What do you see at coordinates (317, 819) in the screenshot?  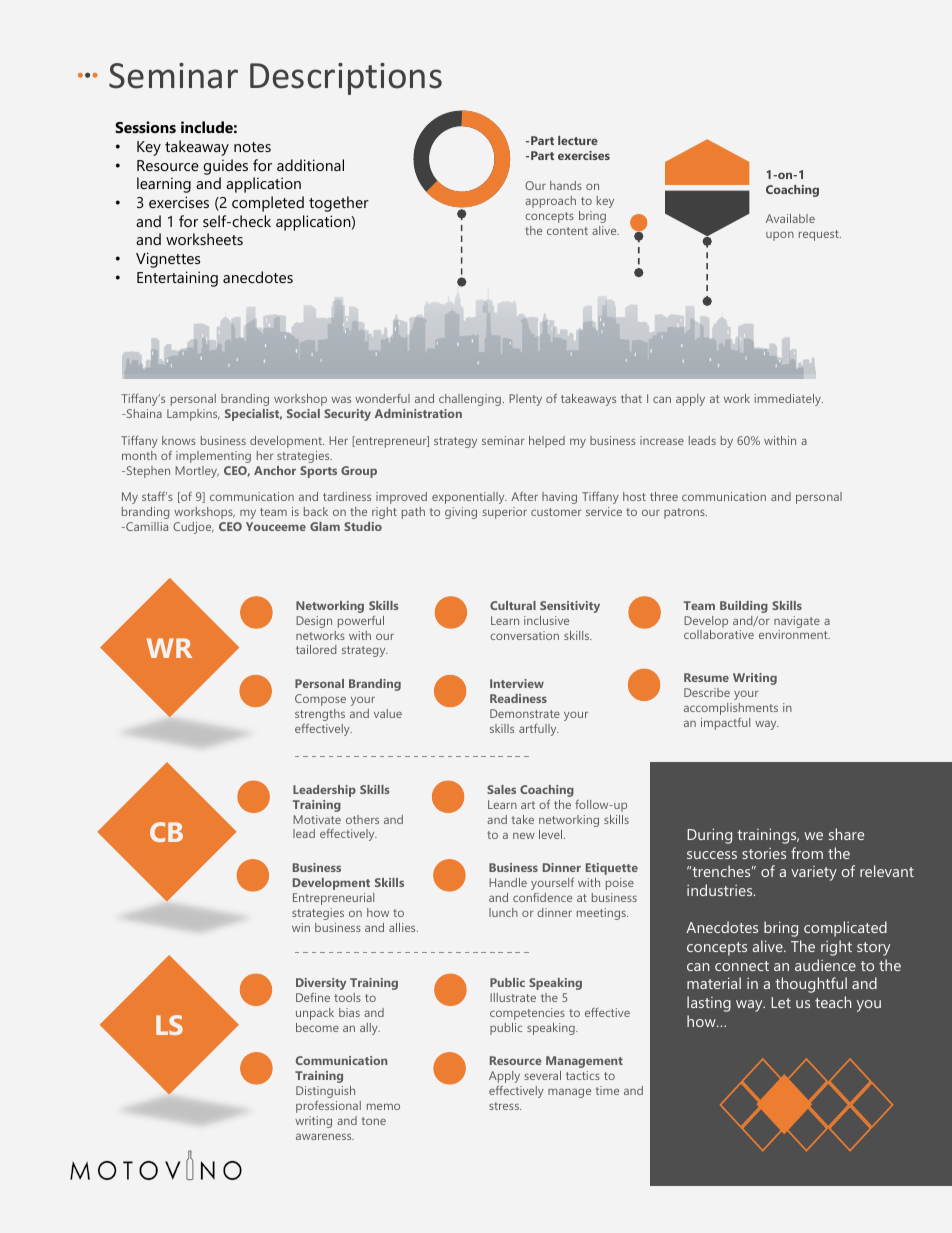 I see `Motivate` at bounding box center [317, 819].
